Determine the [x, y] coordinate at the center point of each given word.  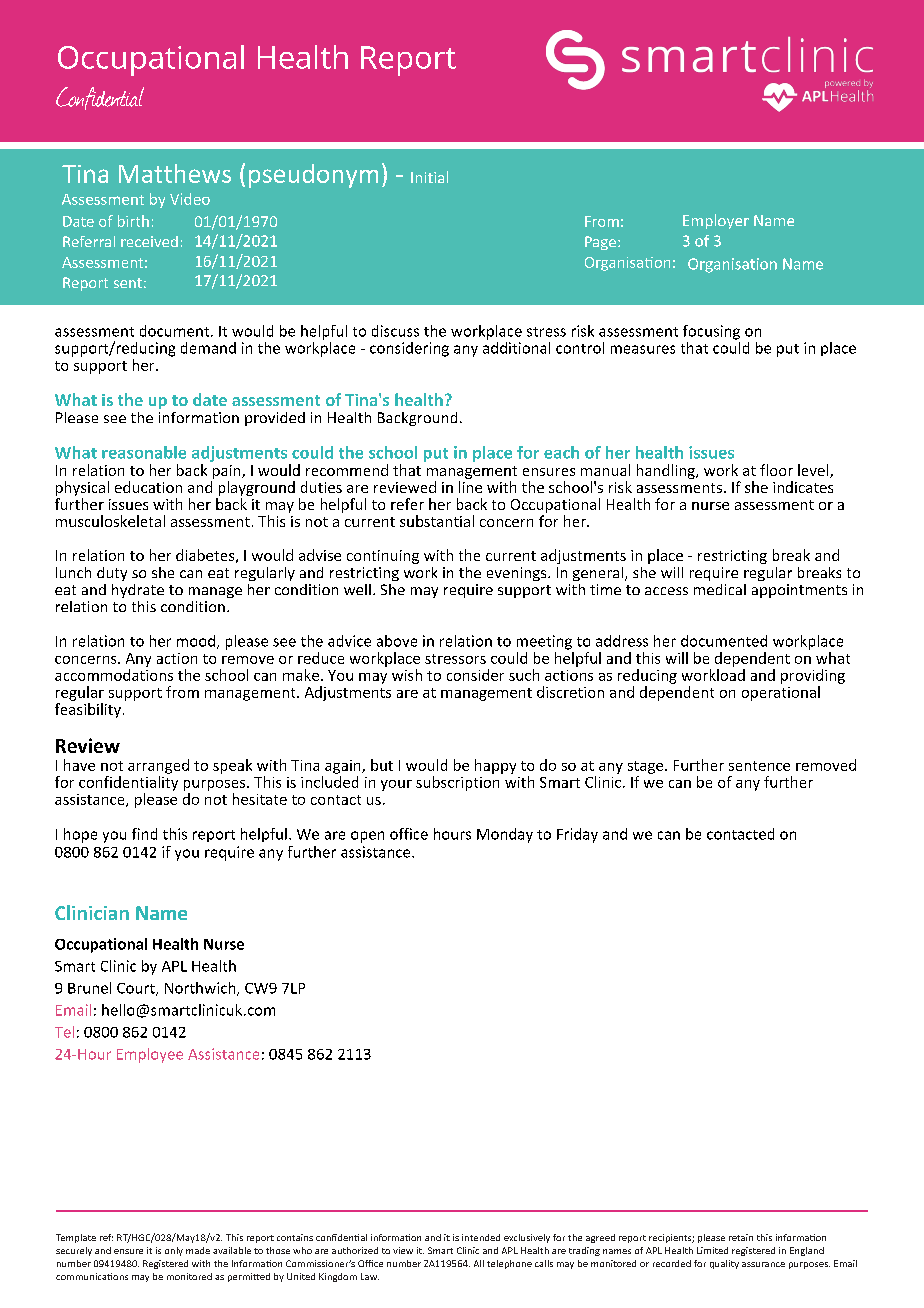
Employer [716, 221]
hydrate [138, 591]
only [174, 1251]
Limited [712, 1250]
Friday [577, 835]
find [144, 834]
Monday [505, 835]
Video [190, 199]
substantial [437, 521]
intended [481, 1237]
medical [720, 589]
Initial [429, 177]
